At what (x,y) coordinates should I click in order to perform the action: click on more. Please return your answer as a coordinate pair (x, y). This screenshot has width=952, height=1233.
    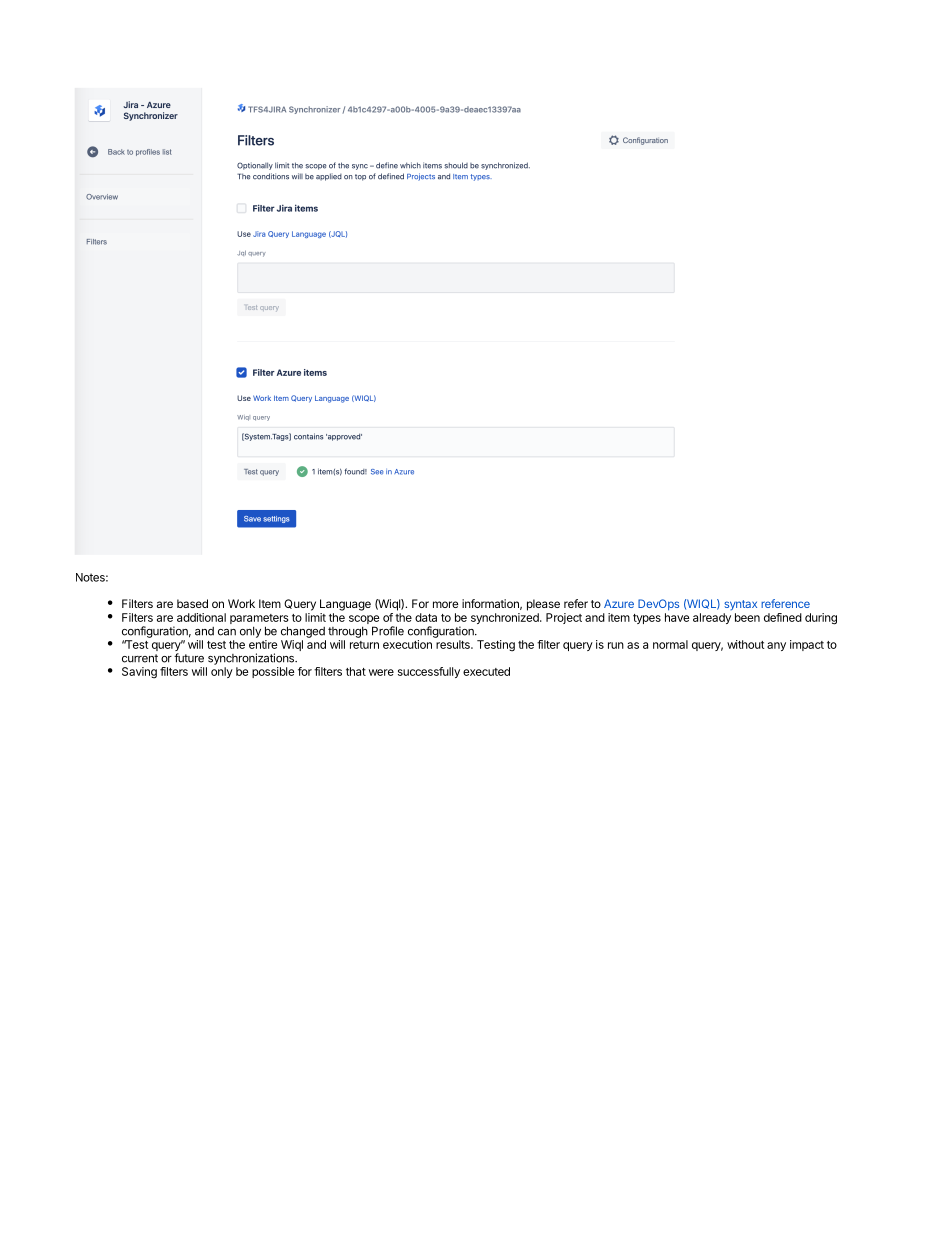
    Looking at the image, I should click on (445, 604).
